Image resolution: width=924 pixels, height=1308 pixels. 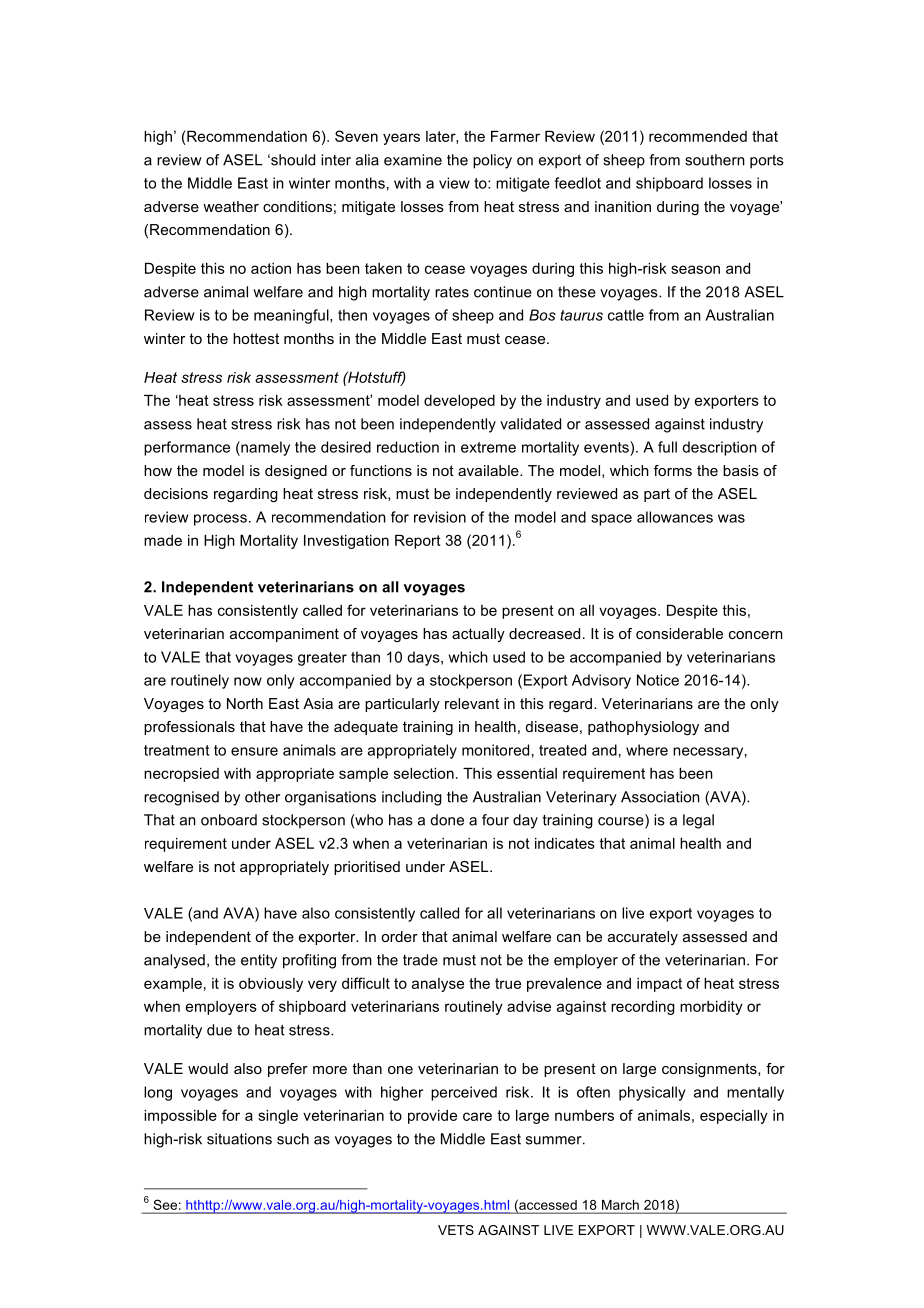 I want to click on process, so click(x=220, y=520).
